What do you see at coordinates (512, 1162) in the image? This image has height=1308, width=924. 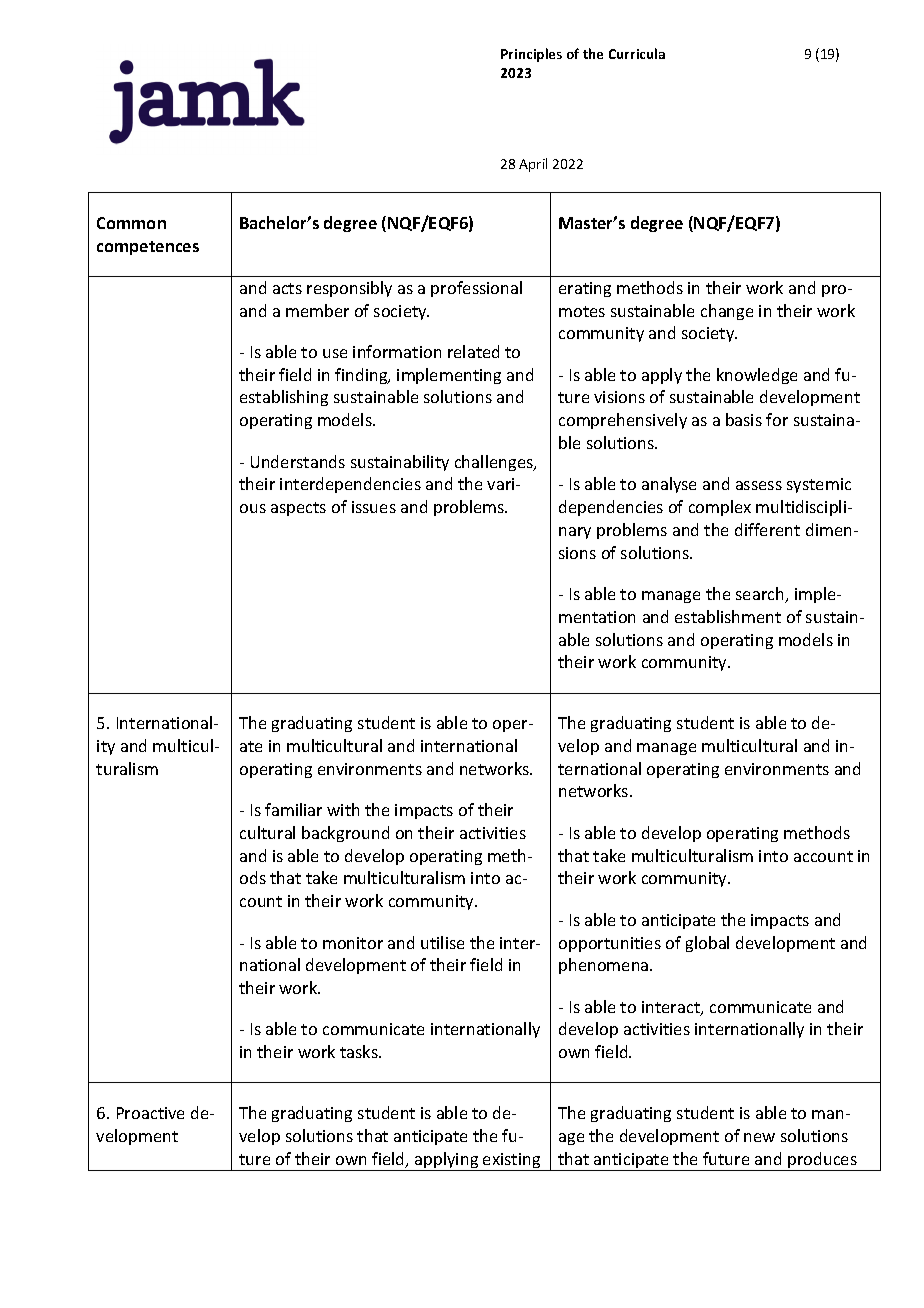 I see `existing` at bounding box center [512, 1162].
